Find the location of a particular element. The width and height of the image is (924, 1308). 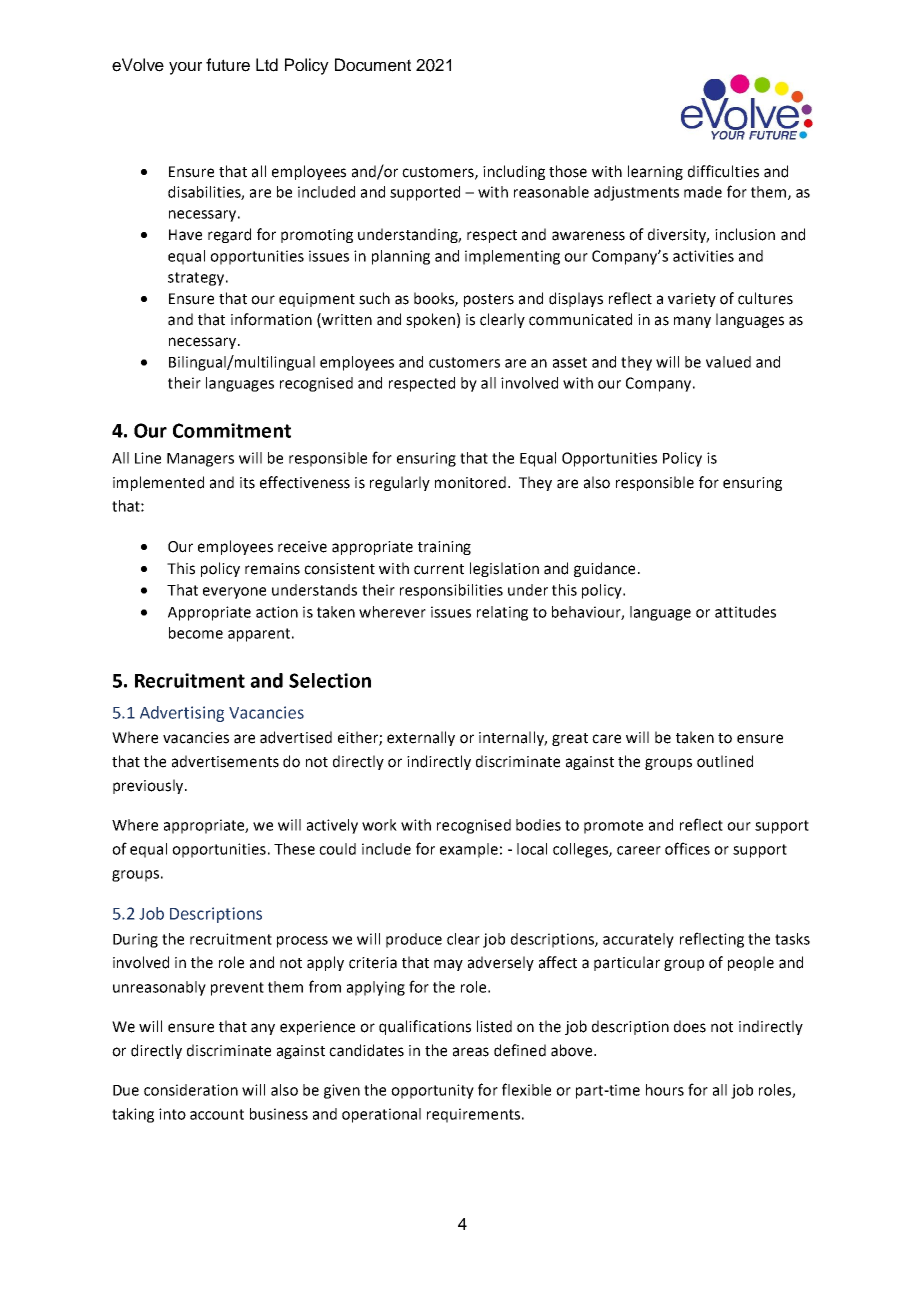

valued is located at coordinates (728, 362).
